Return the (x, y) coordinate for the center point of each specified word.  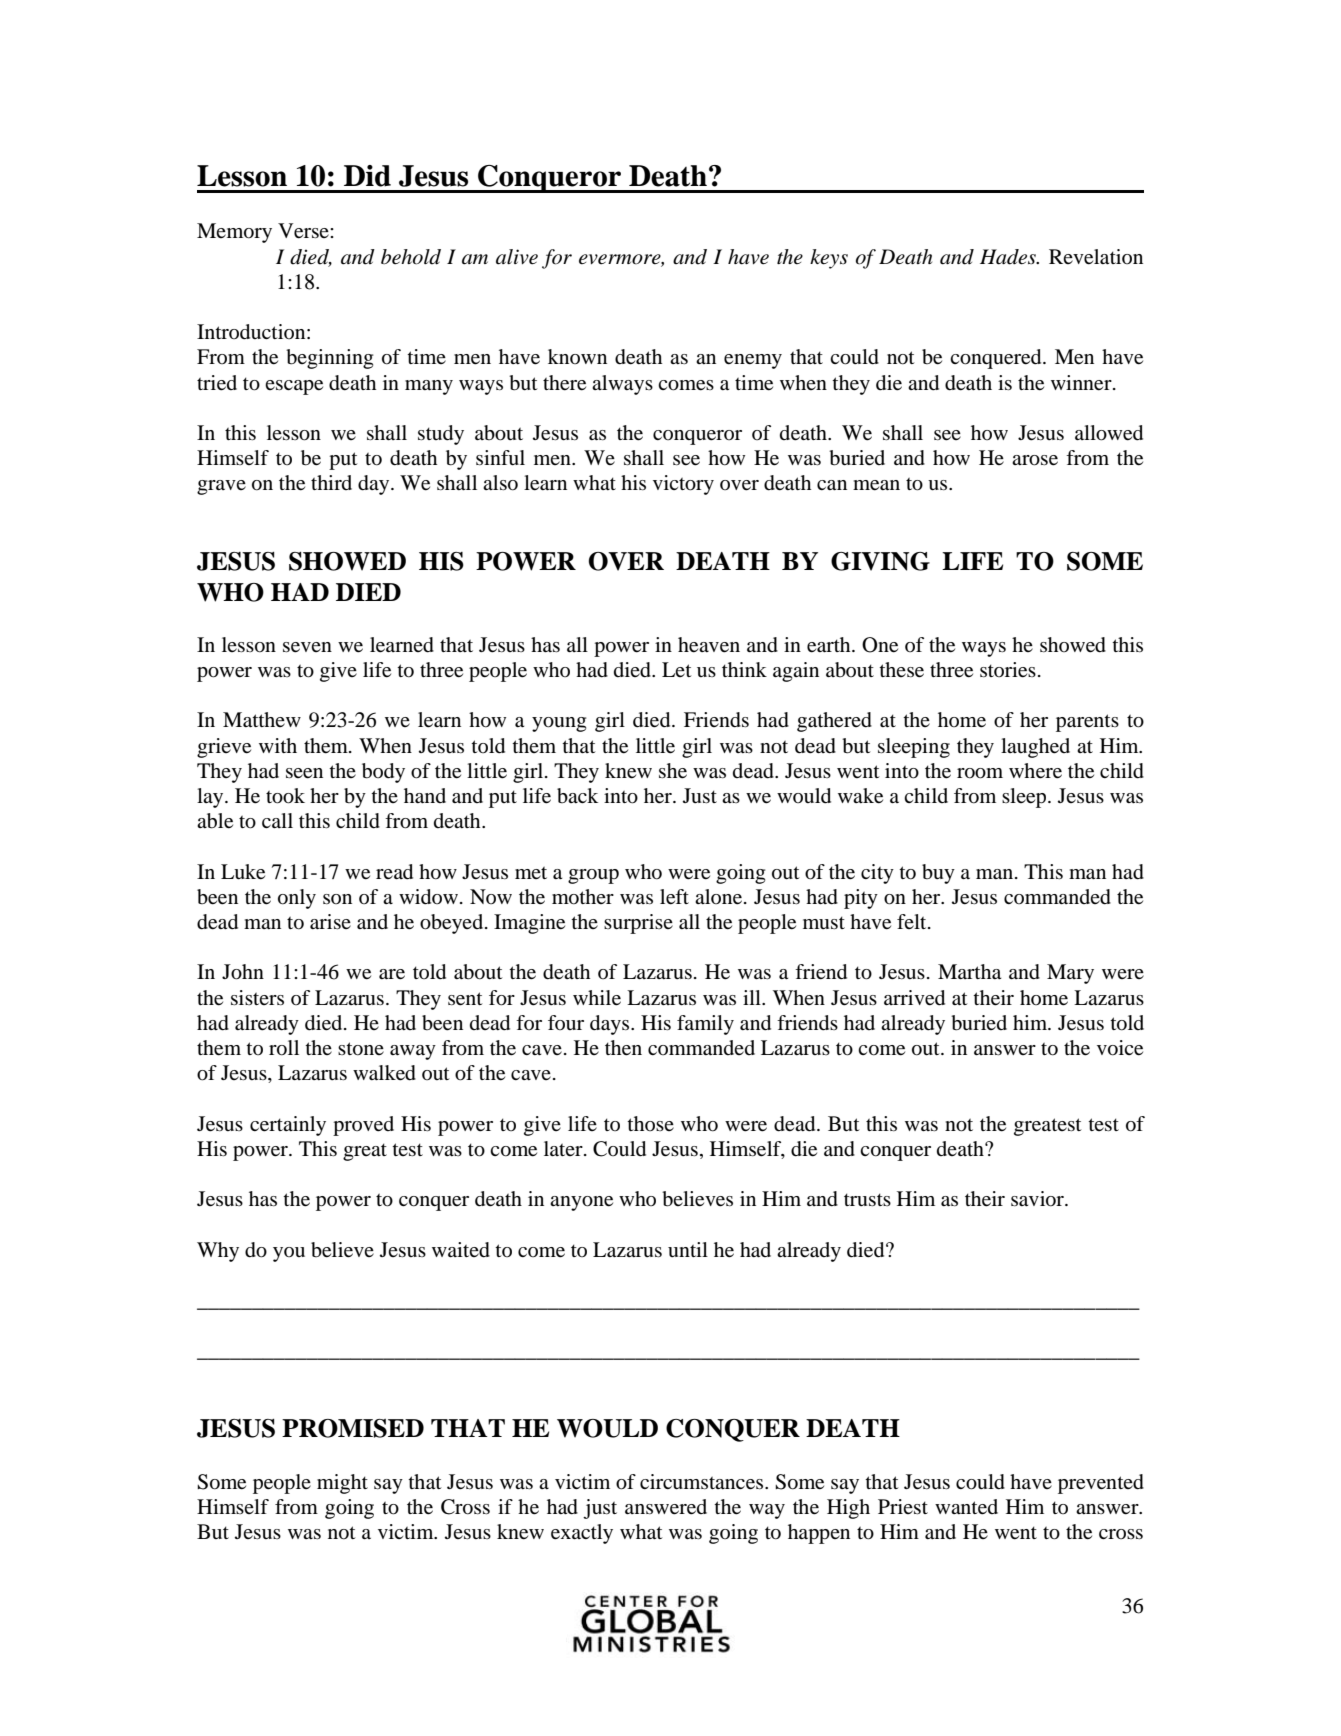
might (342, 1484)
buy (938, 874)
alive (517, 257)
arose (1035, 460)
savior (1038, 1199)
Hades (1009, 257)
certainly (288, 1126)
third (331, 482)
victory (683, 485)
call (277, 820)
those (650, 1123)
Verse (304, 231)
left (674, 897)
